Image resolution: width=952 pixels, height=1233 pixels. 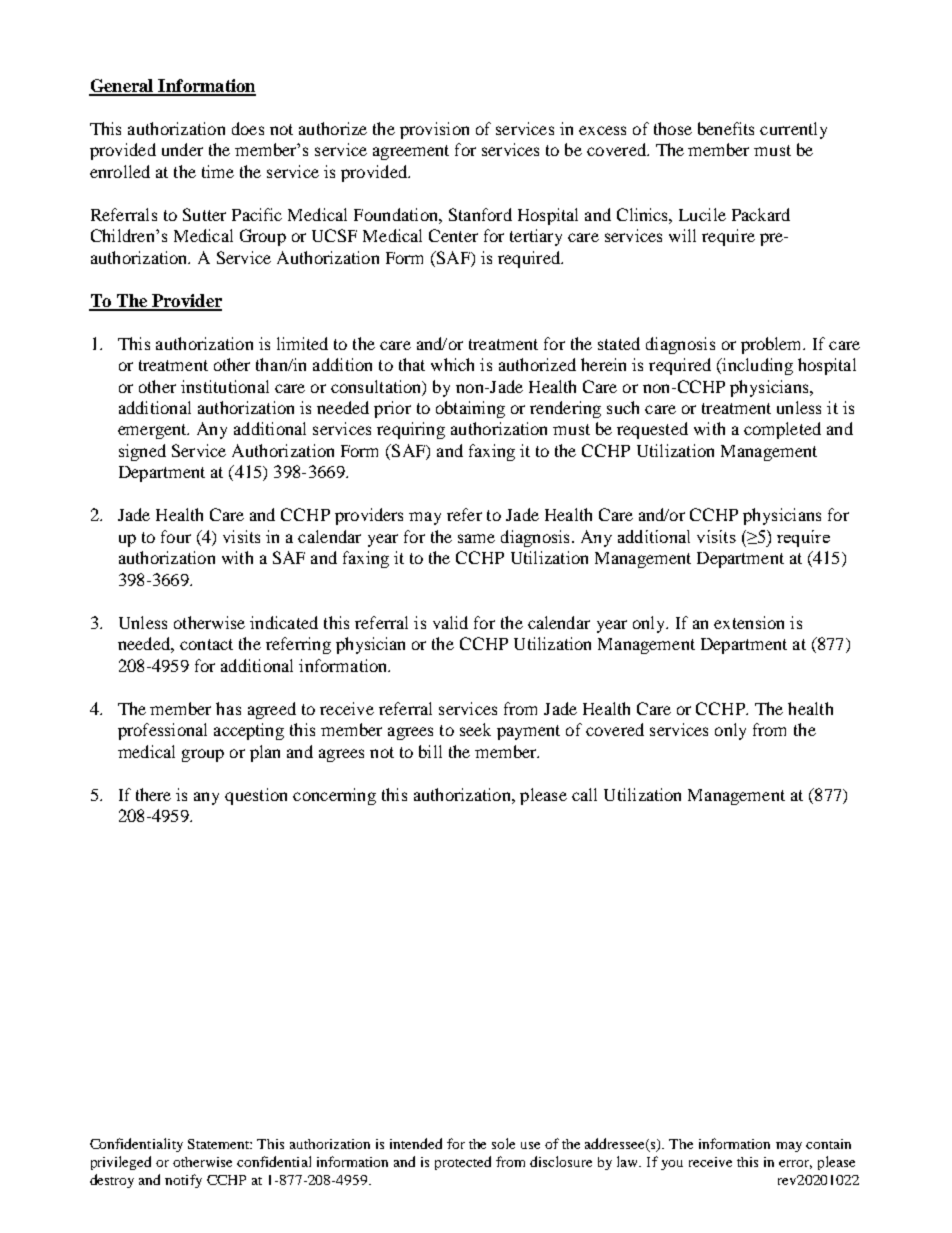 What do you see at coordinates (749, 622) in the screenshot?
I see `extension` at bounding box center [749, 622].
